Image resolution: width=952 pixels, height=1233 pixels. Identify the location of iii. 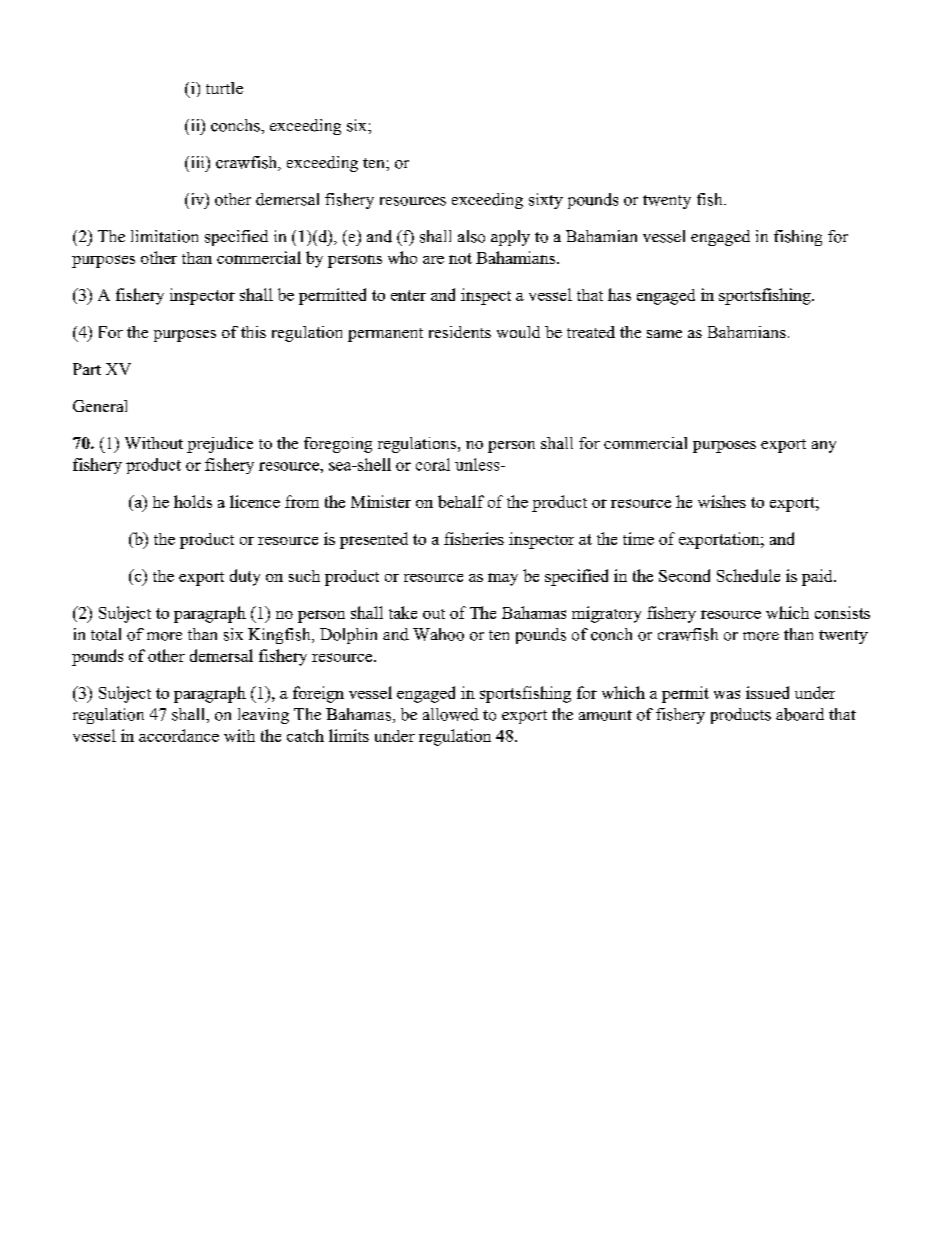
(197, 162).
